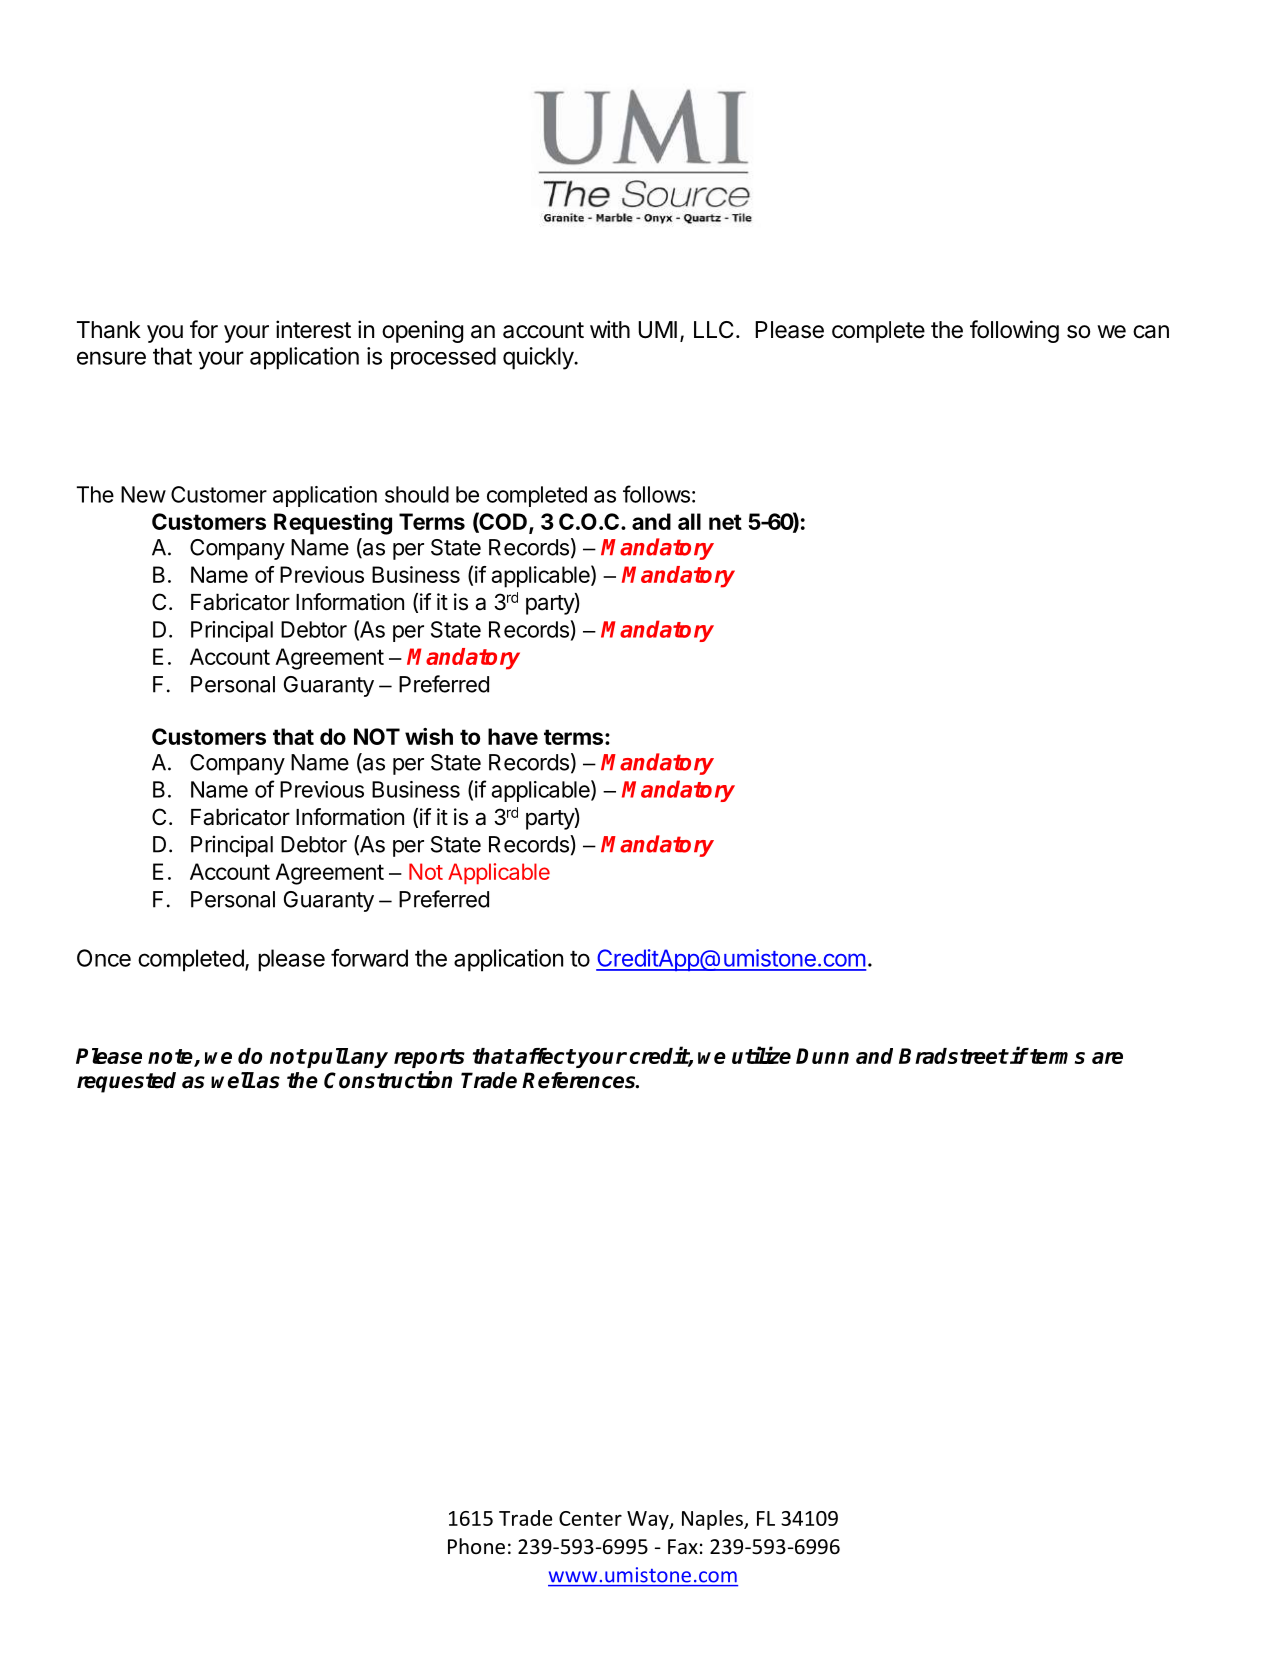 This screenshot has height=1664, width=1286. Describe the element at coordinates (1014, 331) in the screenshot. I see `following` at that location.
